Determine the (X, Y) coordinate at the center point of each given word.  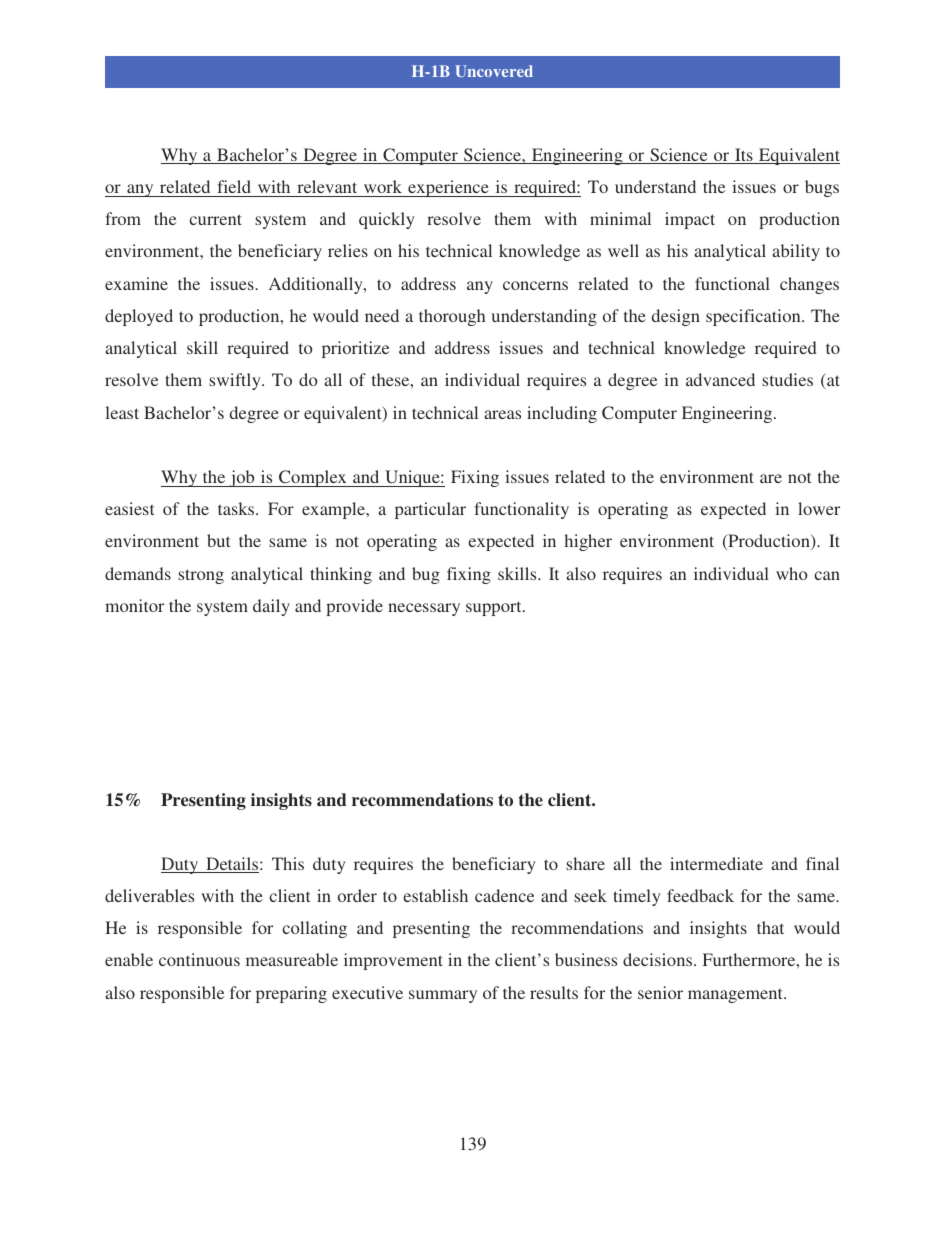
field (234, 186)
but (218, 540)
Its (744, 156)
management (736, 995)
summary (443, 996)
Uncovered (494, 71)
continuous (199, 959)
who (791, 573)
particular (430, 510)
